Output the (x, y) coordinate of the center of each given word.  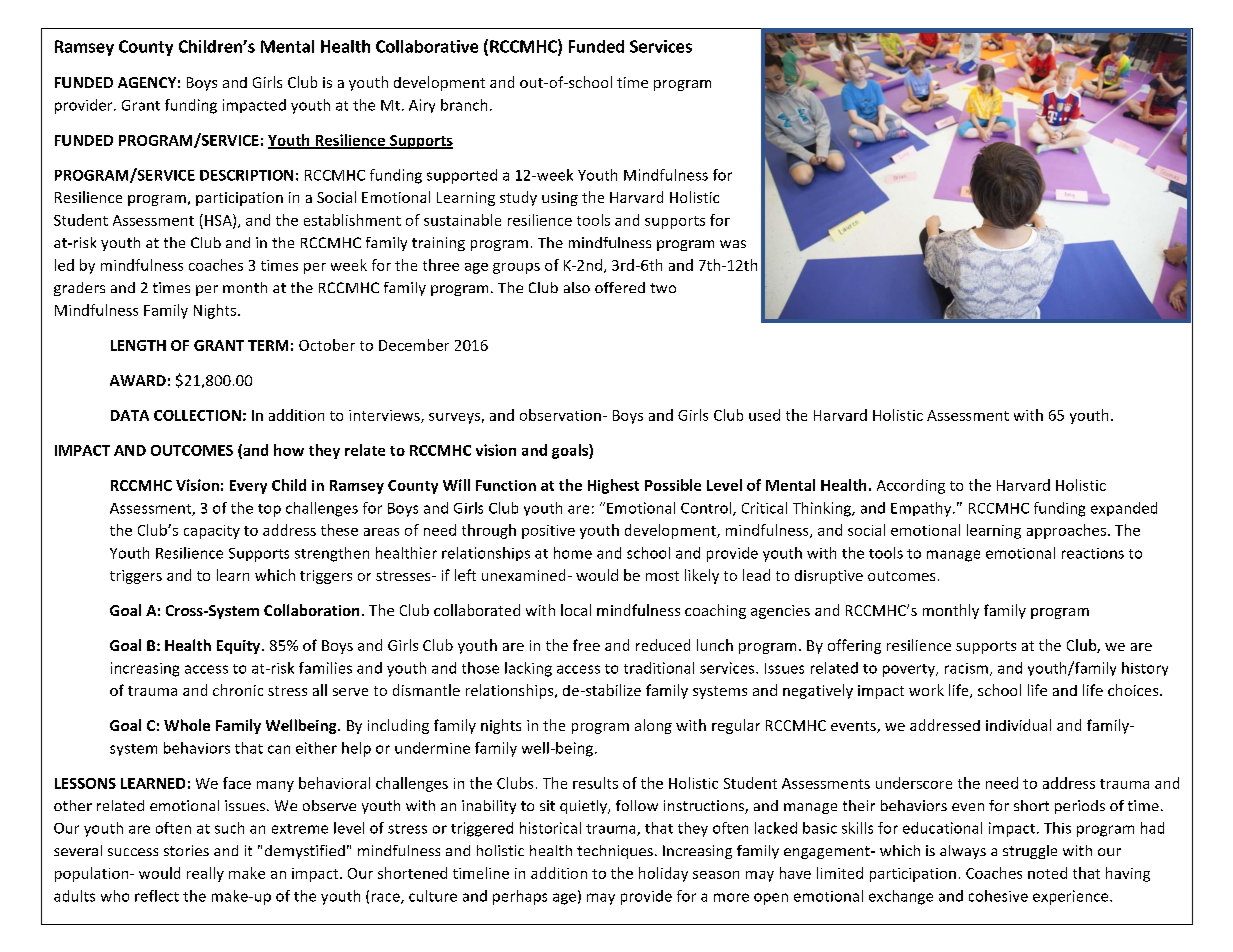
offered (620, 287)
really (205, 874)
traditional (659, 668)
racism (966, 668)
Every (248, 487)
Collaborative (427, 46)
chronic (238, 690)
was (733, 244)
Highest (613, 486)
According (911, 486)
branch (464, 105)
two (663, 288)
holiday (663, 874)
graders (79, 289)
